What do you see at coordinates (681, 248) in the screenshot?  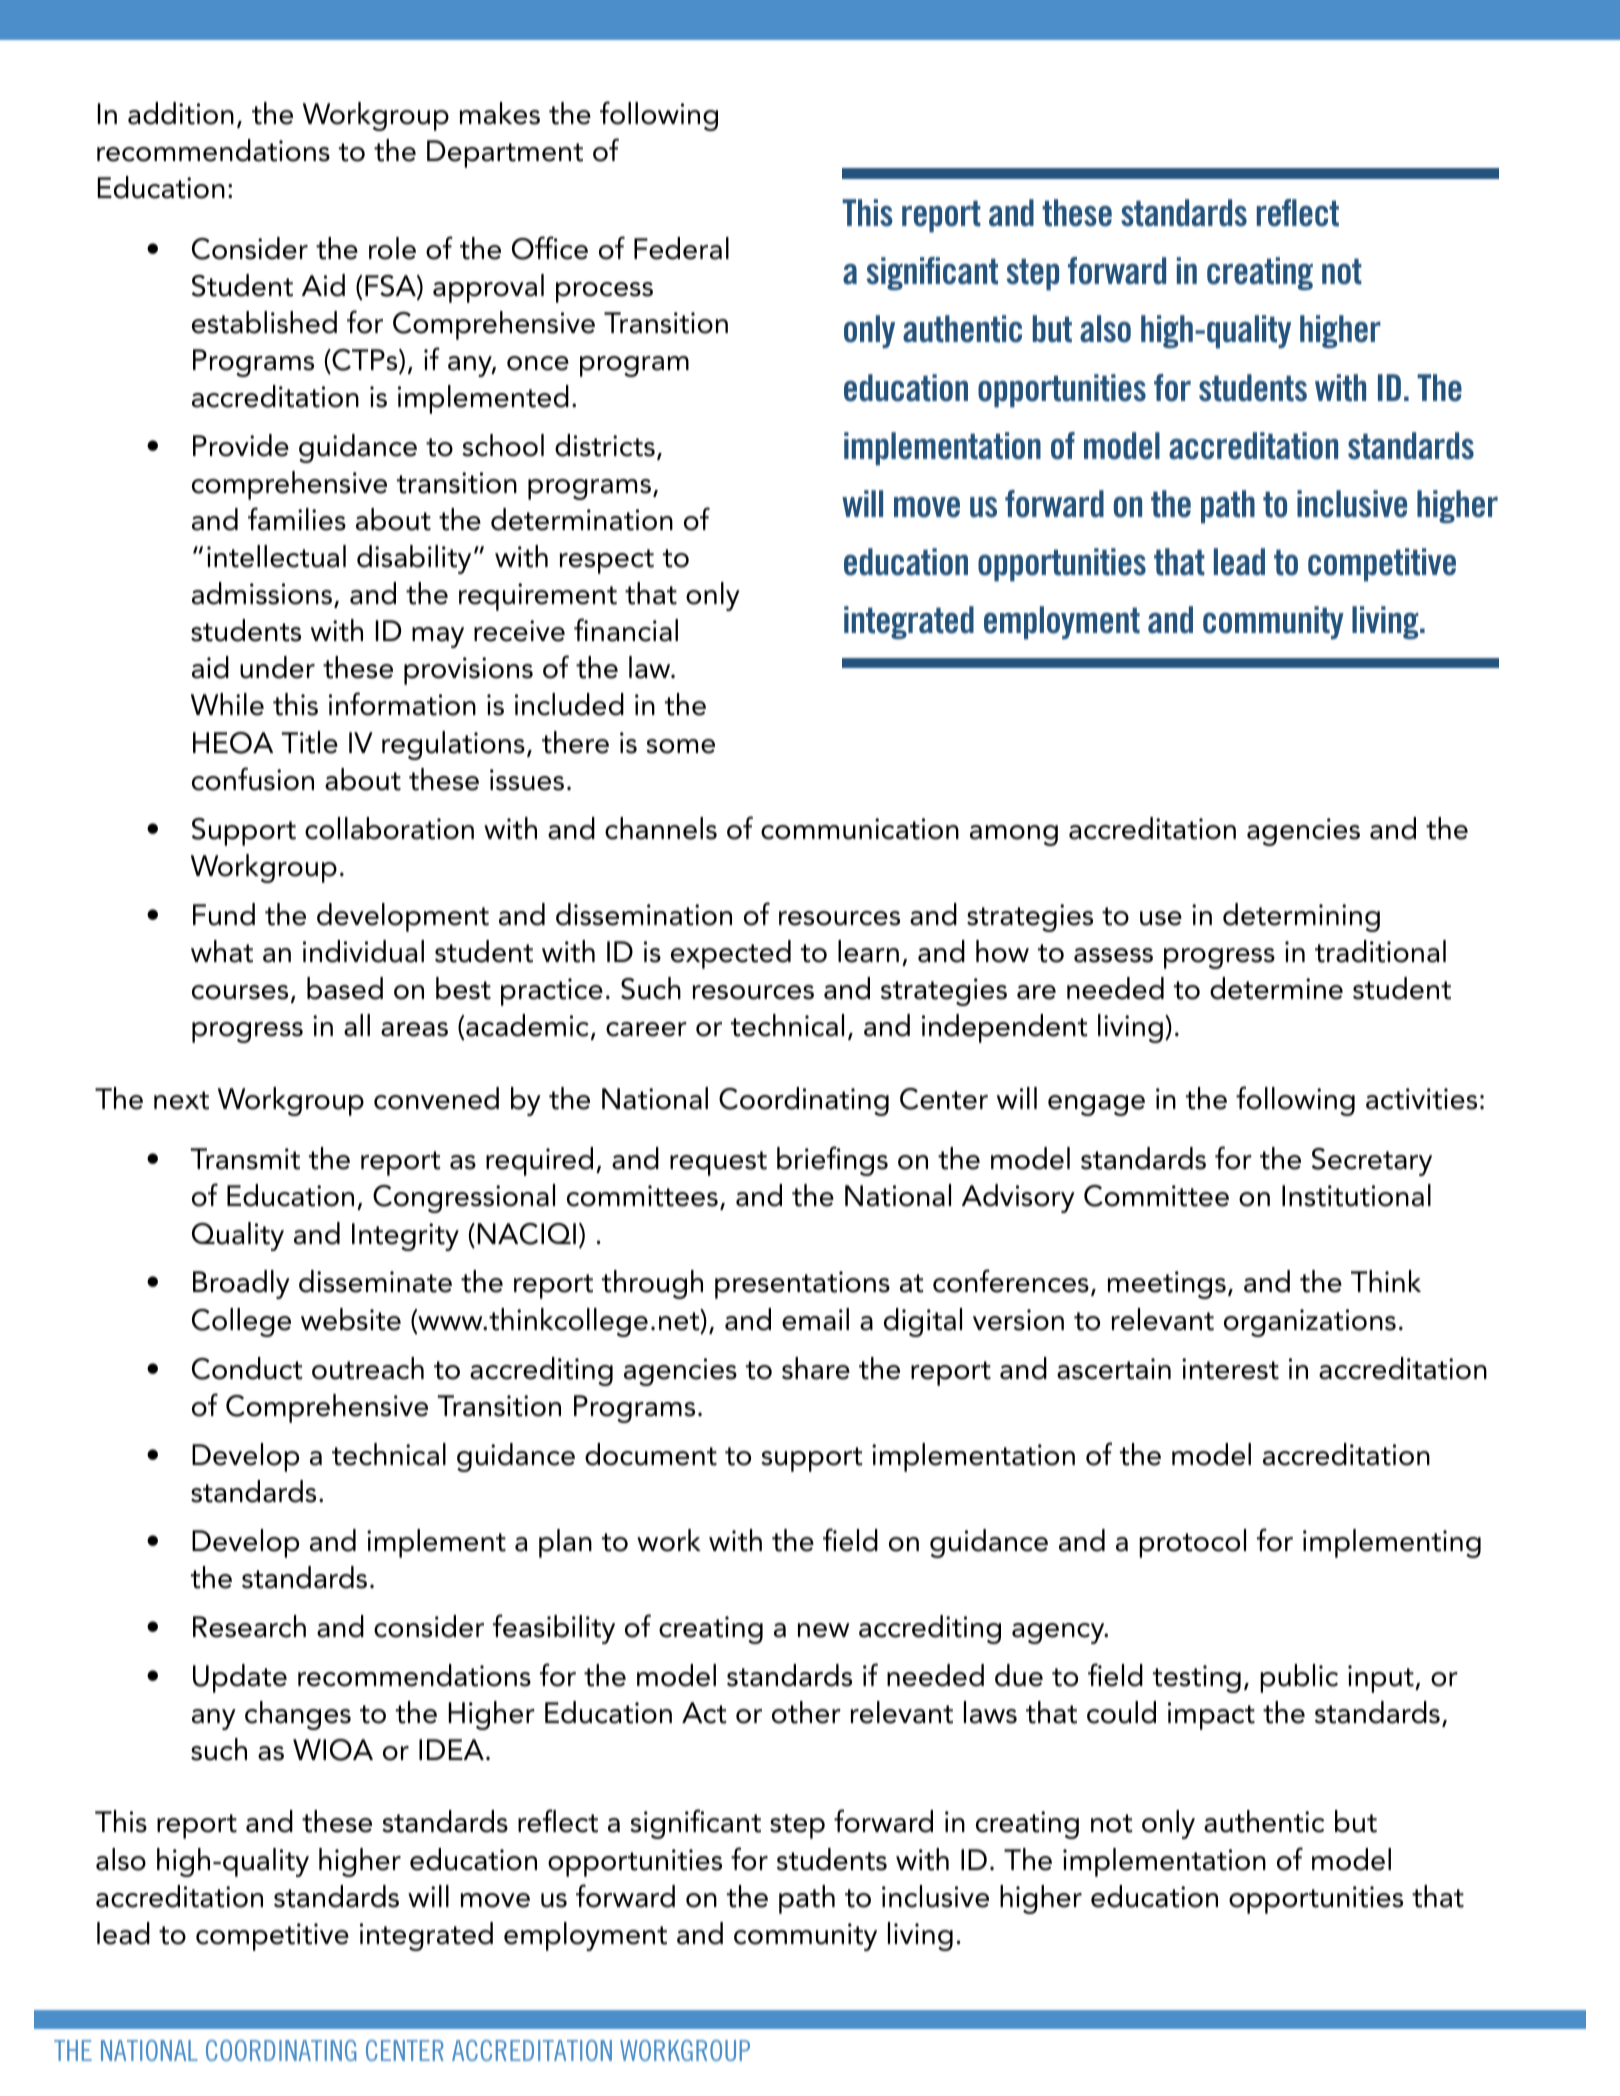 I see `Federal` at bounding box center [681, 248].
